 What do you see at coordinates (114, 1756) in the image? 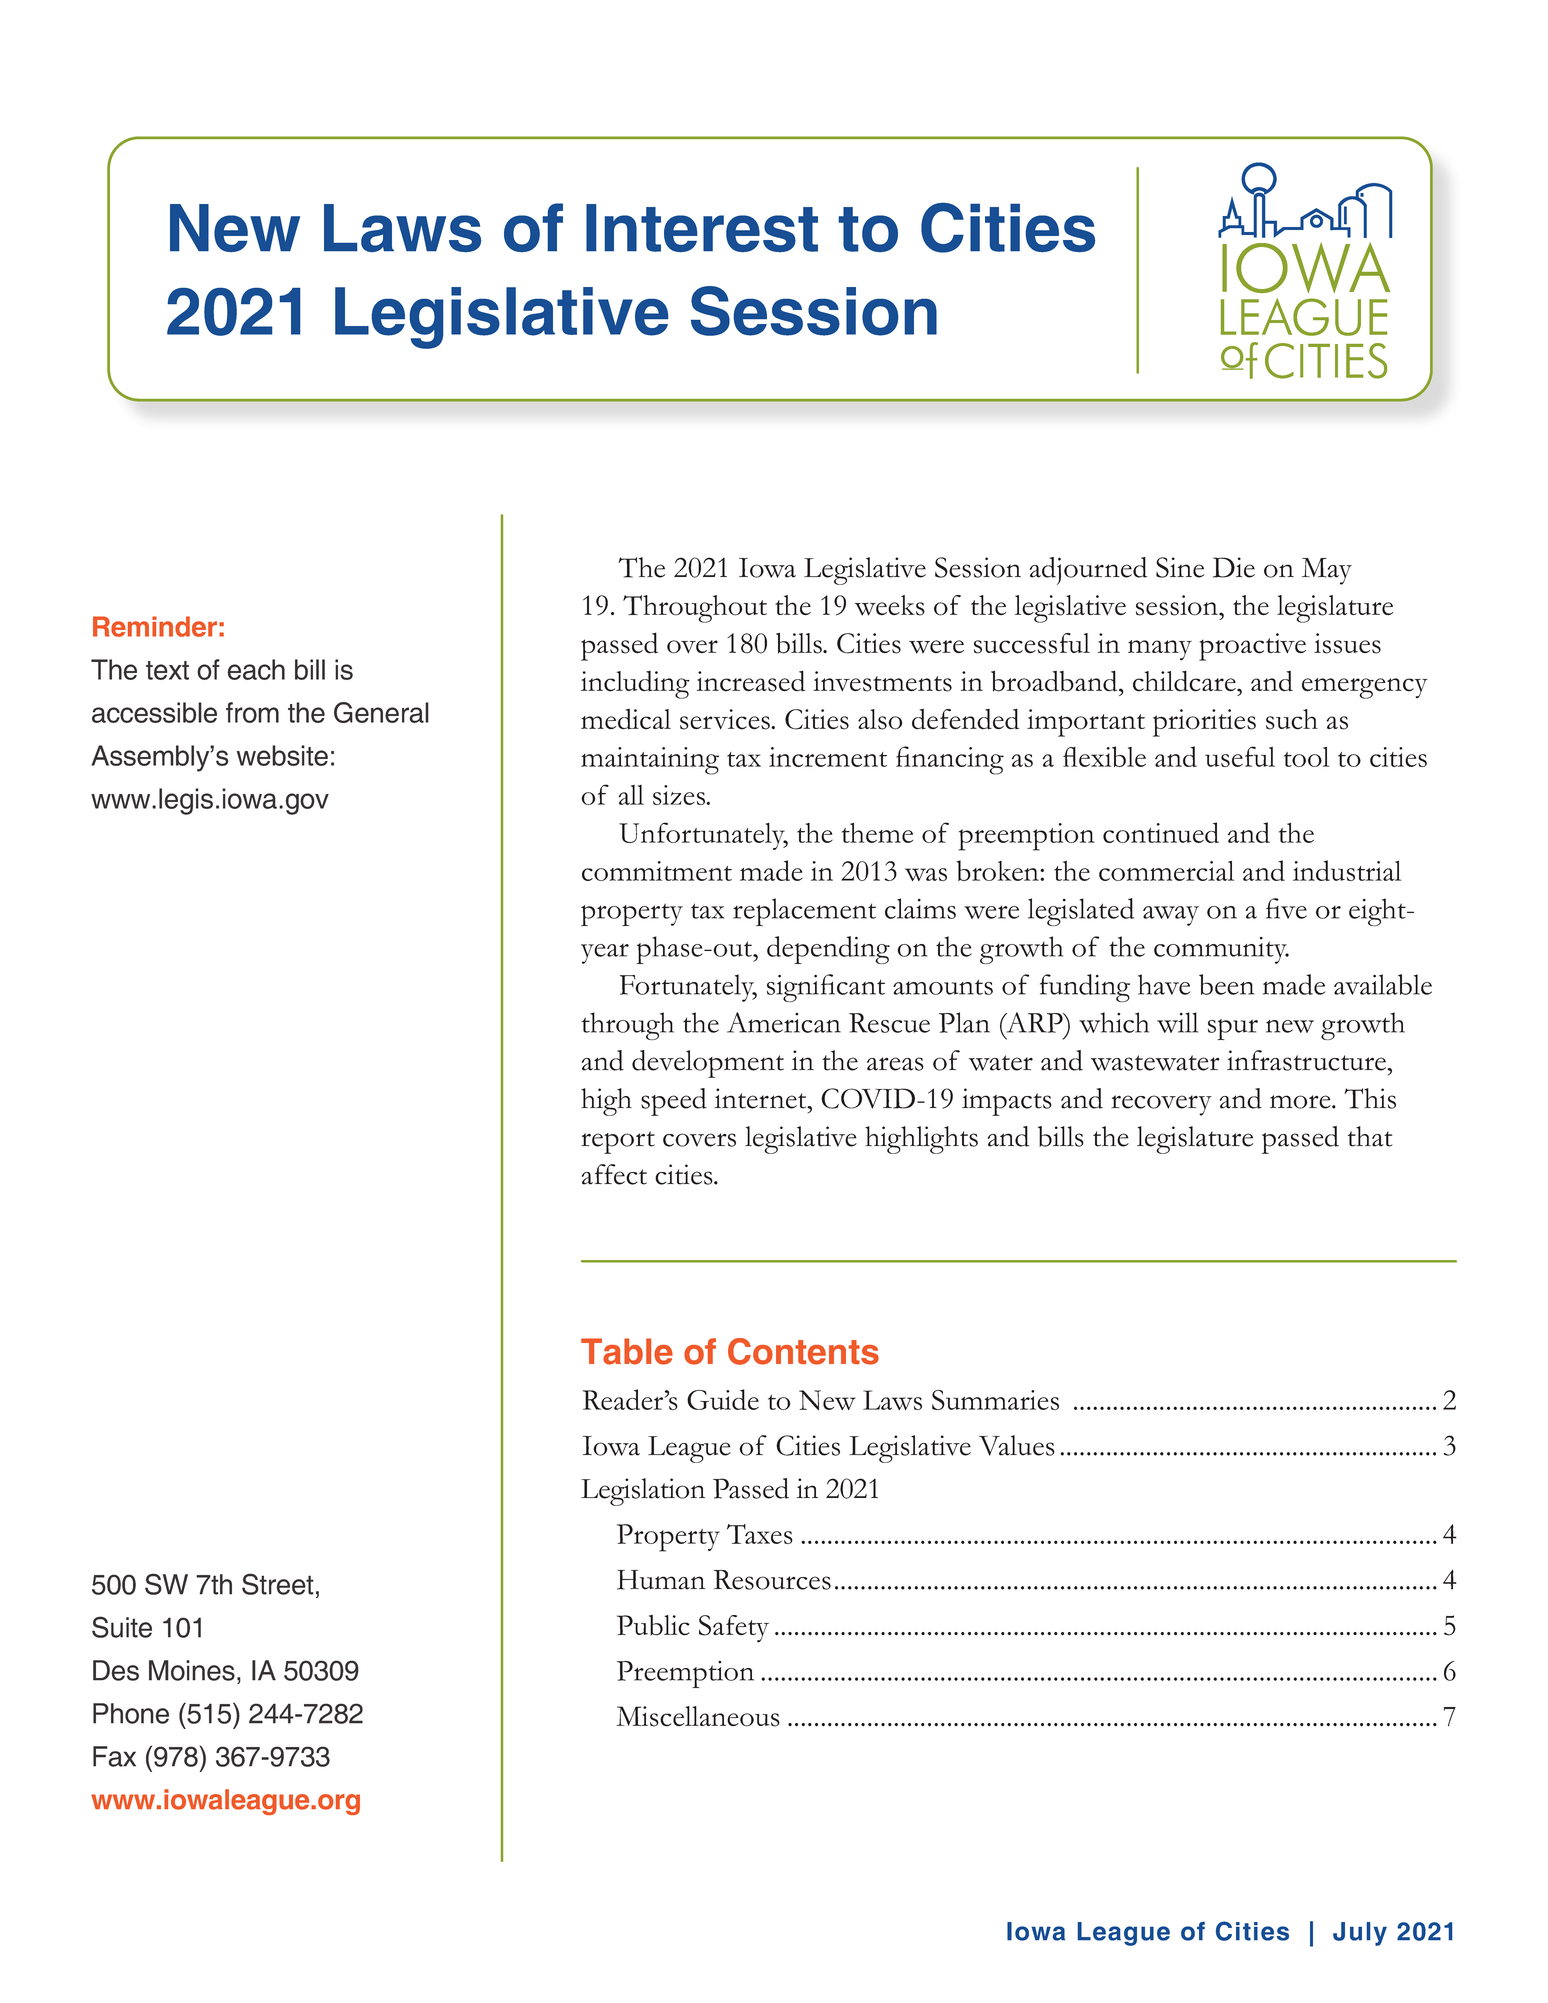
I see `Fax` at bounding box center [114, 1756].
